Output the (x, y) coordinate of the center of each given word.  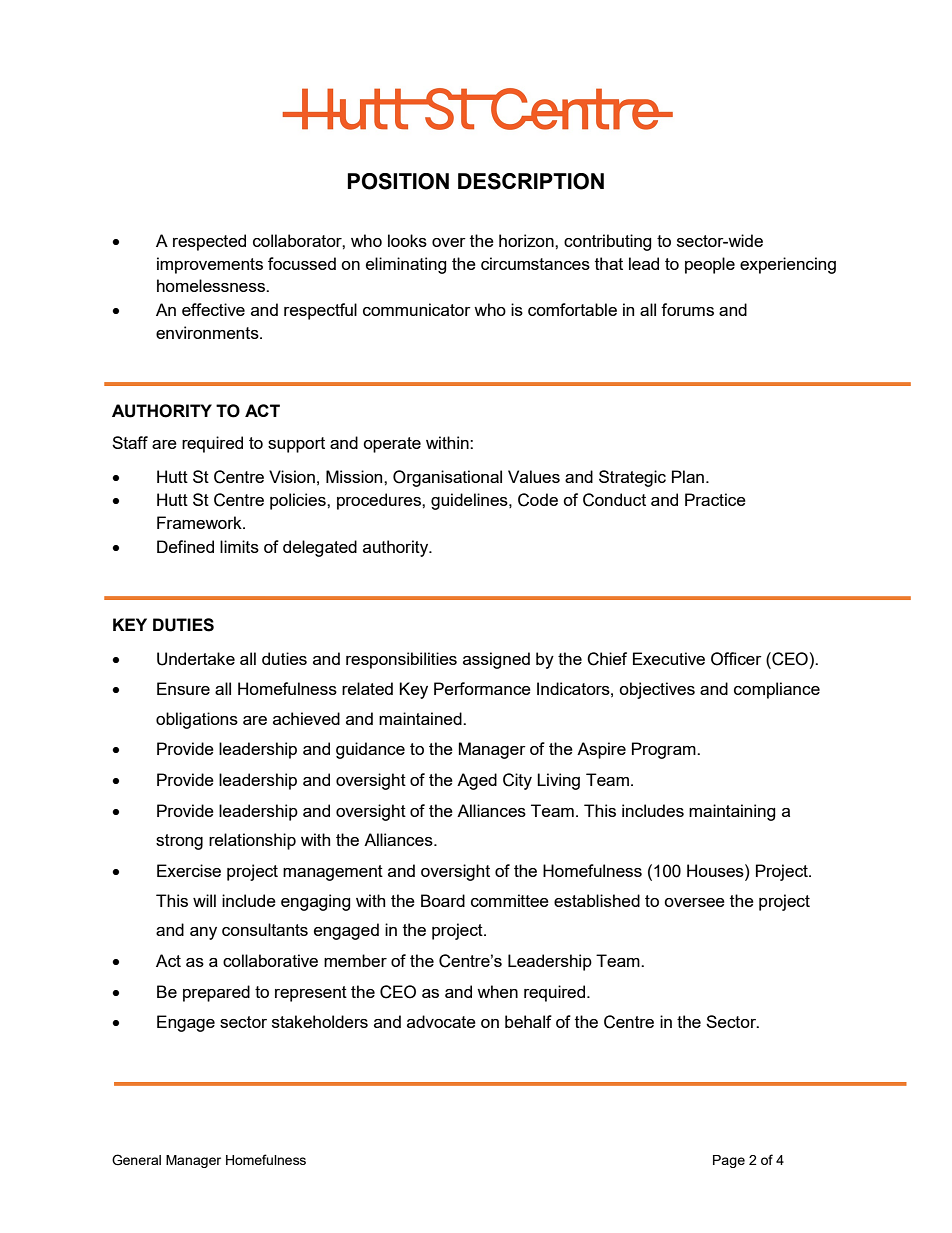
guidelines (470, 501)
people (710, 265)
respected (209, 242)
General (136, 1160)
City (517, 781)
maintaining (732, 812)
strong (179, 842)
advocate (441, 1021)
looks (407, 240)
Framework (200, 522)
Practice (715, 499)
